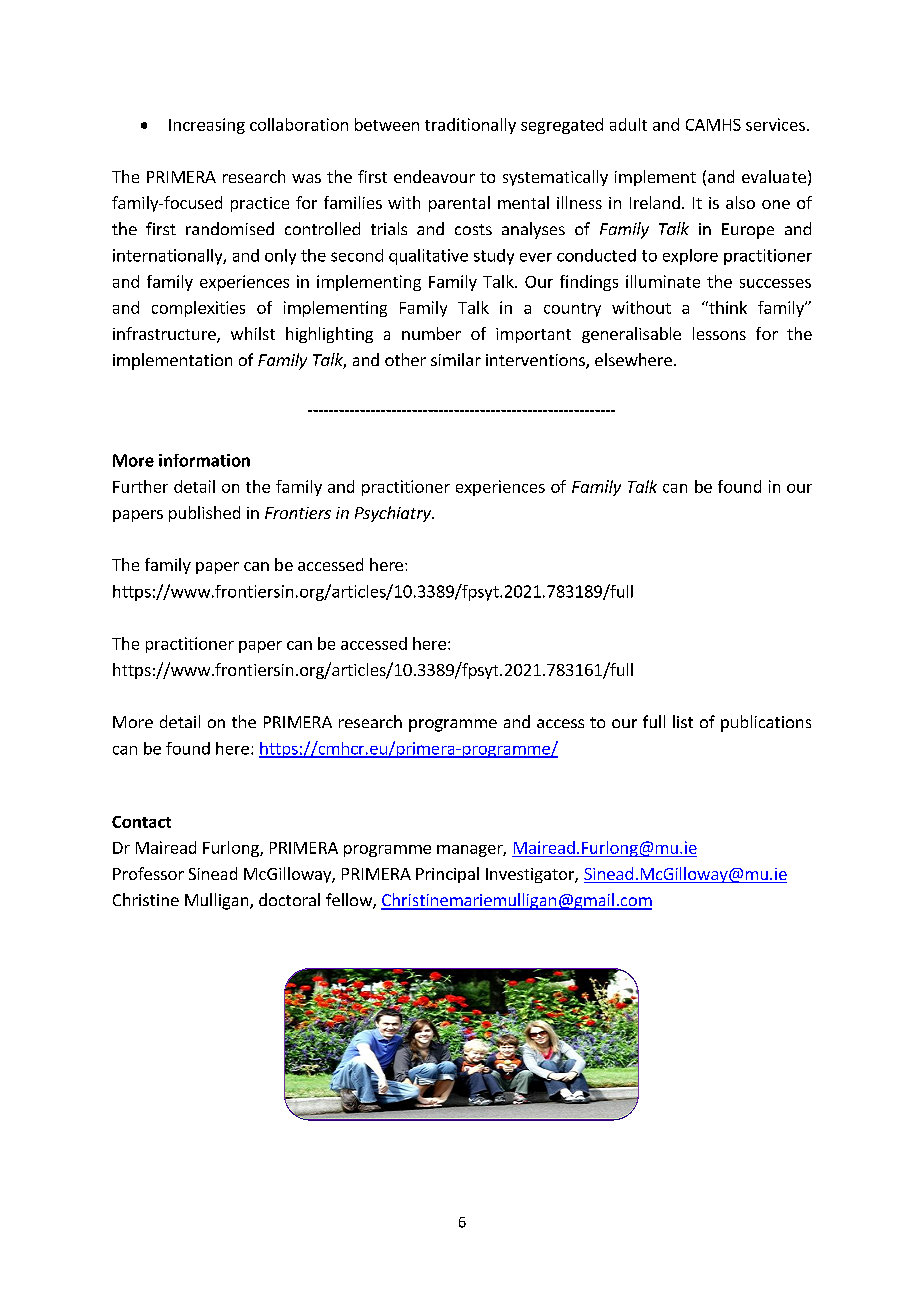 The height and width of the page is (1308, 924). Describe the element at coordinates (683, 721) in the page. I see `list` at that location.
